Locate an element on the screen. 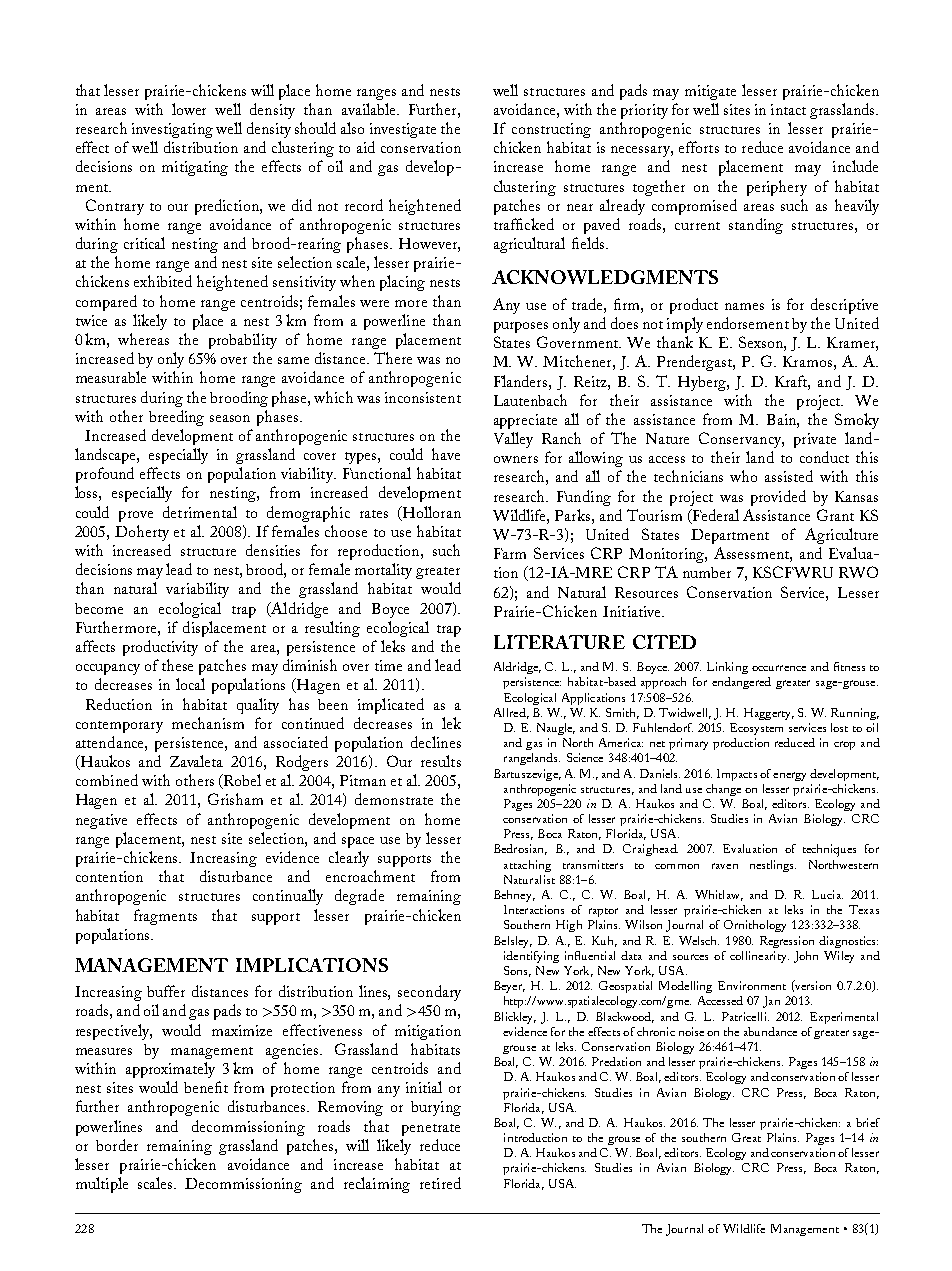 Image resolution: width=952 pixels, height=1271 pixels. LITERATURE is located at coordinates (559, 642).
